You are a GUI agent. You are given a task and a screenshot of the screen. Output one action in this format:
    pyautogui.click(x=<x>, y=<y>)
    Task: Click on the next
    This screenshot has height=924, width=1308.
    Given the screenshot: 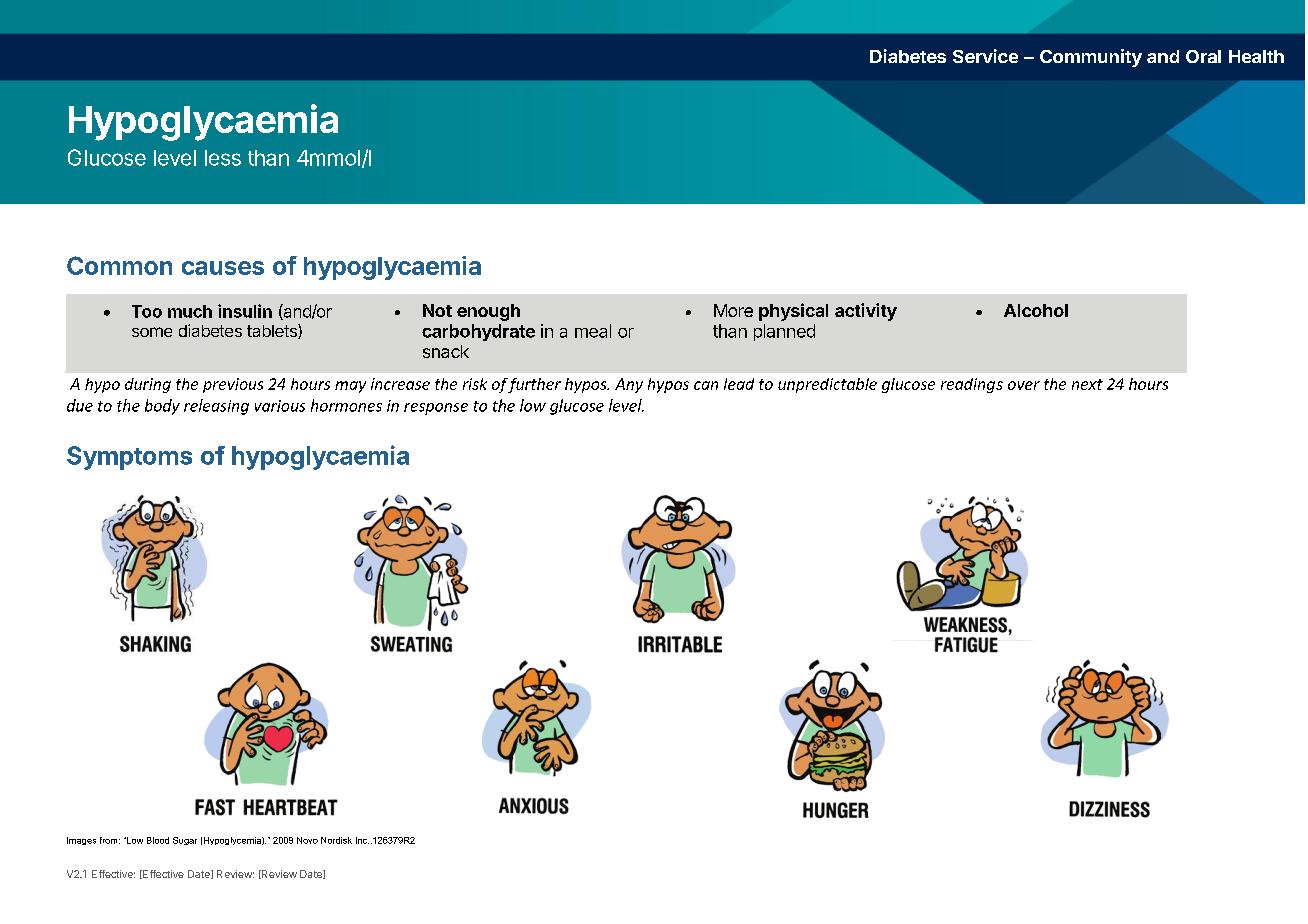 What is the action you would take?
    pyautogui.click(x=1087, y=384)
